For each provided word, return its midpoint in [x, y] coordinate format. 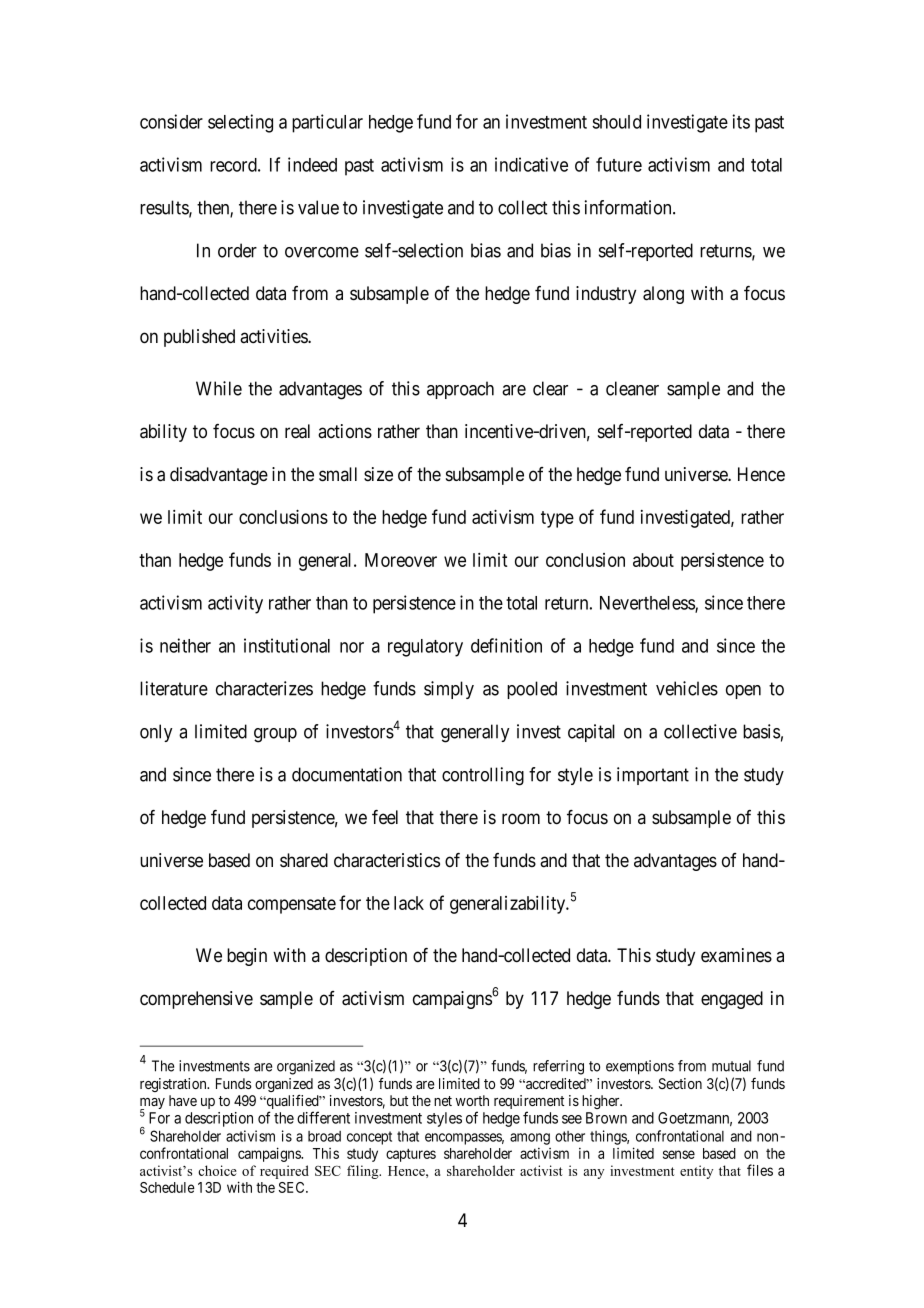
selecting [240, 123]
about [653, 560]
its [741, 121]
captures [411, 1155]
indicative [531, 164]
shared [304, 860]
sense [679, 1154]
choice [217, 1170]
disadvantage [219, 476]
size [378, 474]
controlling [483, 776]
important [653, 776]
